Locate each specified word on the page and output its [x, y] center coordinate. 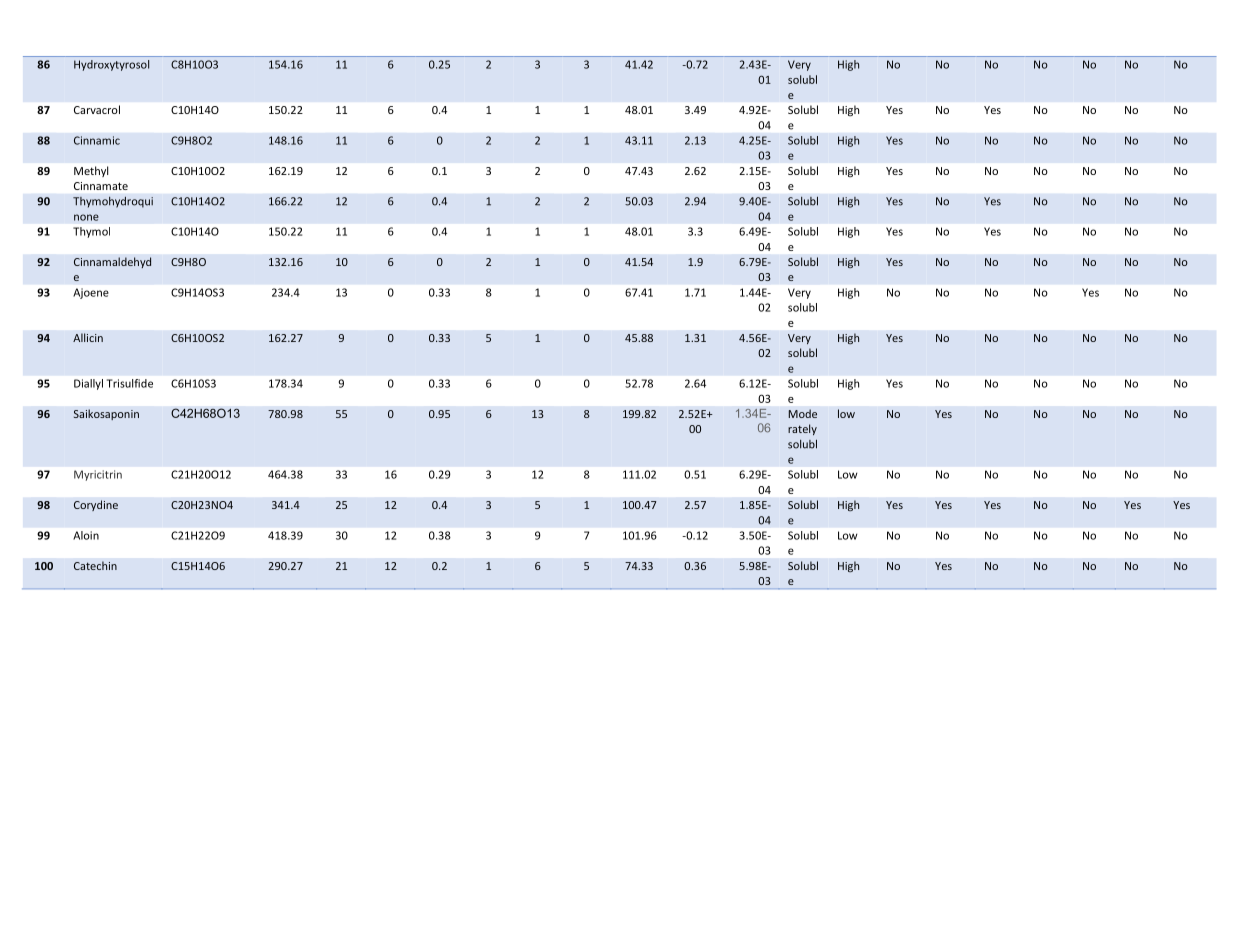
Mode [803, 413]
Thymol [91, 232]
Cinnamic [97, 140]
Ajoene [91, 293]
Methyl [91, 171]
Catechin [95, 565]
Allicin [88, 337]
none [86, 217]
